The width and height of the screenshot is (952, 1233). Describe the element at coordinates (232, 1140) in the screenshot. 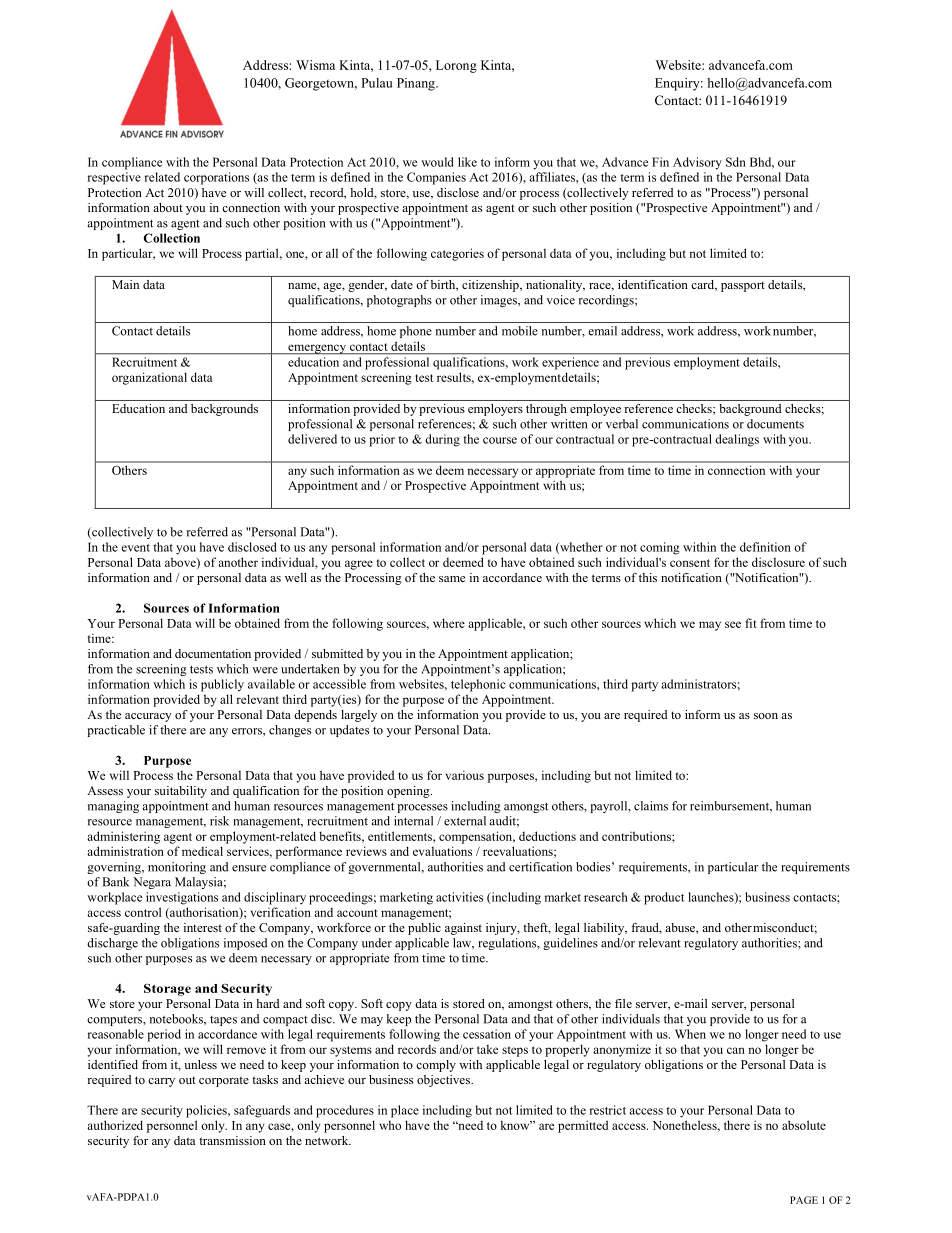

I see `transmission` at that location.
